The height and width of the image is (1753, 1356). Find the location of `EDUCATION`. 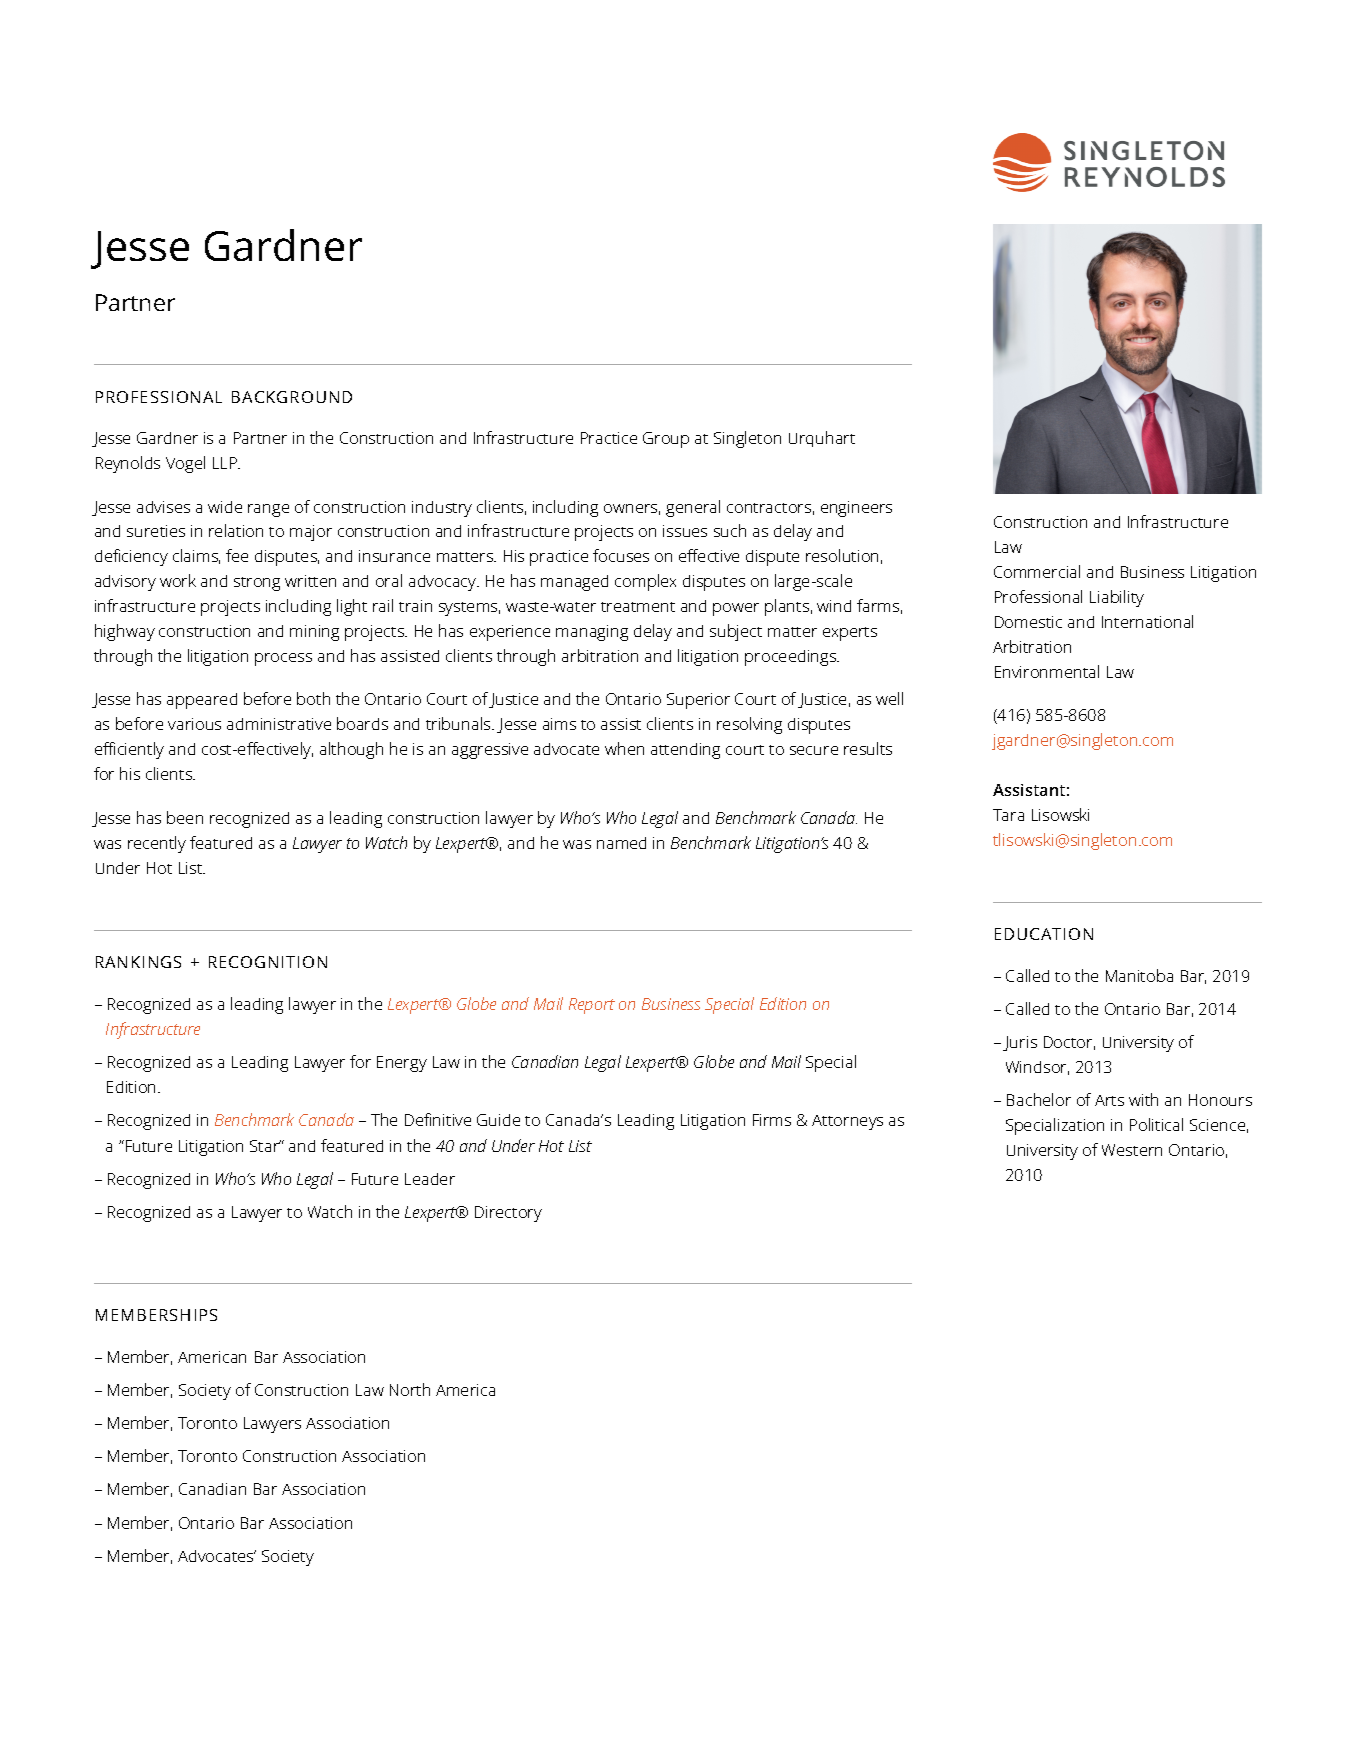

EDUCATION is located at coordinates (1044, 934).
